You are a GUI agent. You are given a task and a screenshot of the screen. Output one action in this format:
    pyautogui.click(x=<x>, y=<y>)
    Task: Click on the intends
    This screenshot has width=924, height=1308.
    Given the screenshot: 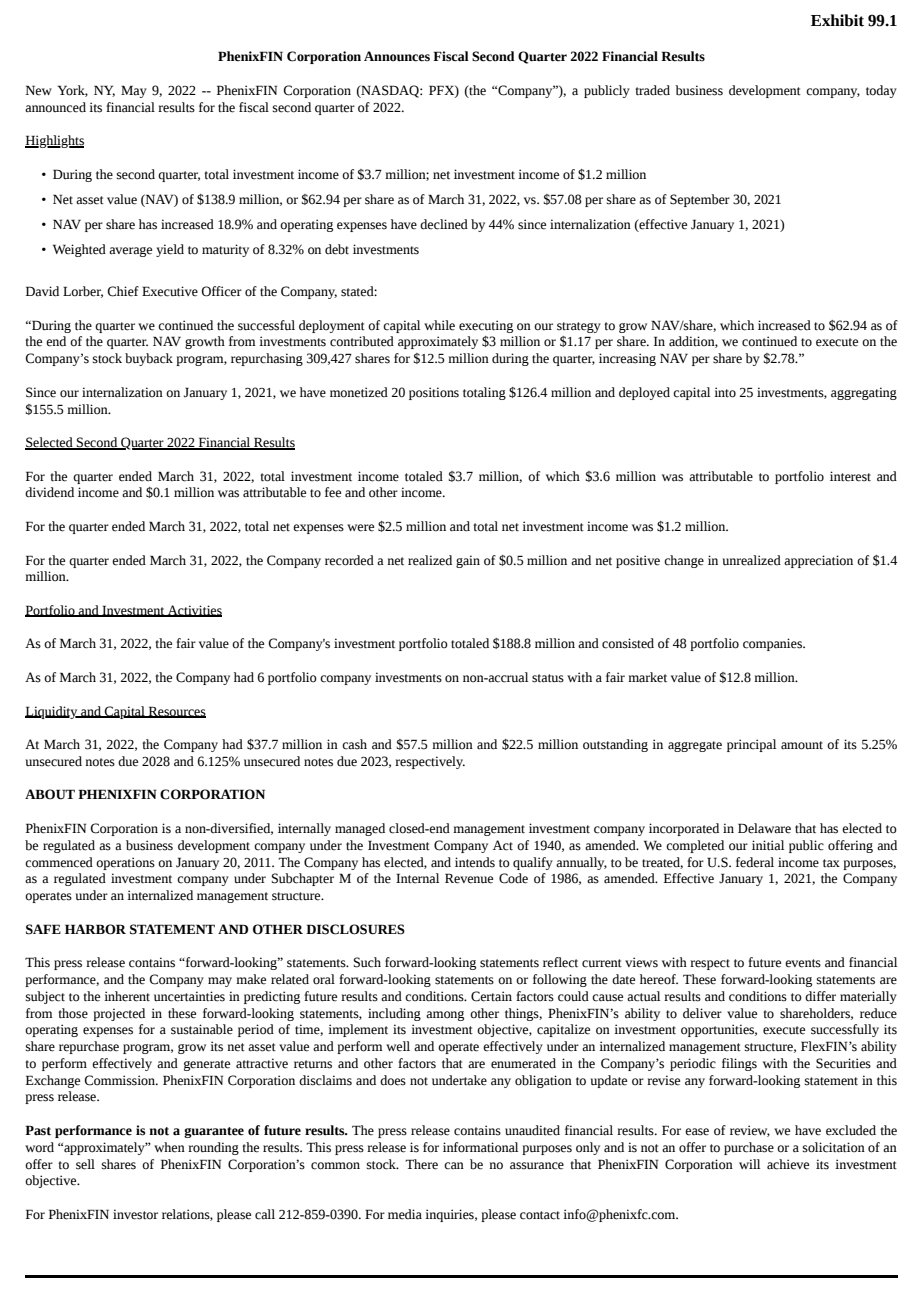 What is the action you would take?
    pyautogui.click(x=475, y=862)
